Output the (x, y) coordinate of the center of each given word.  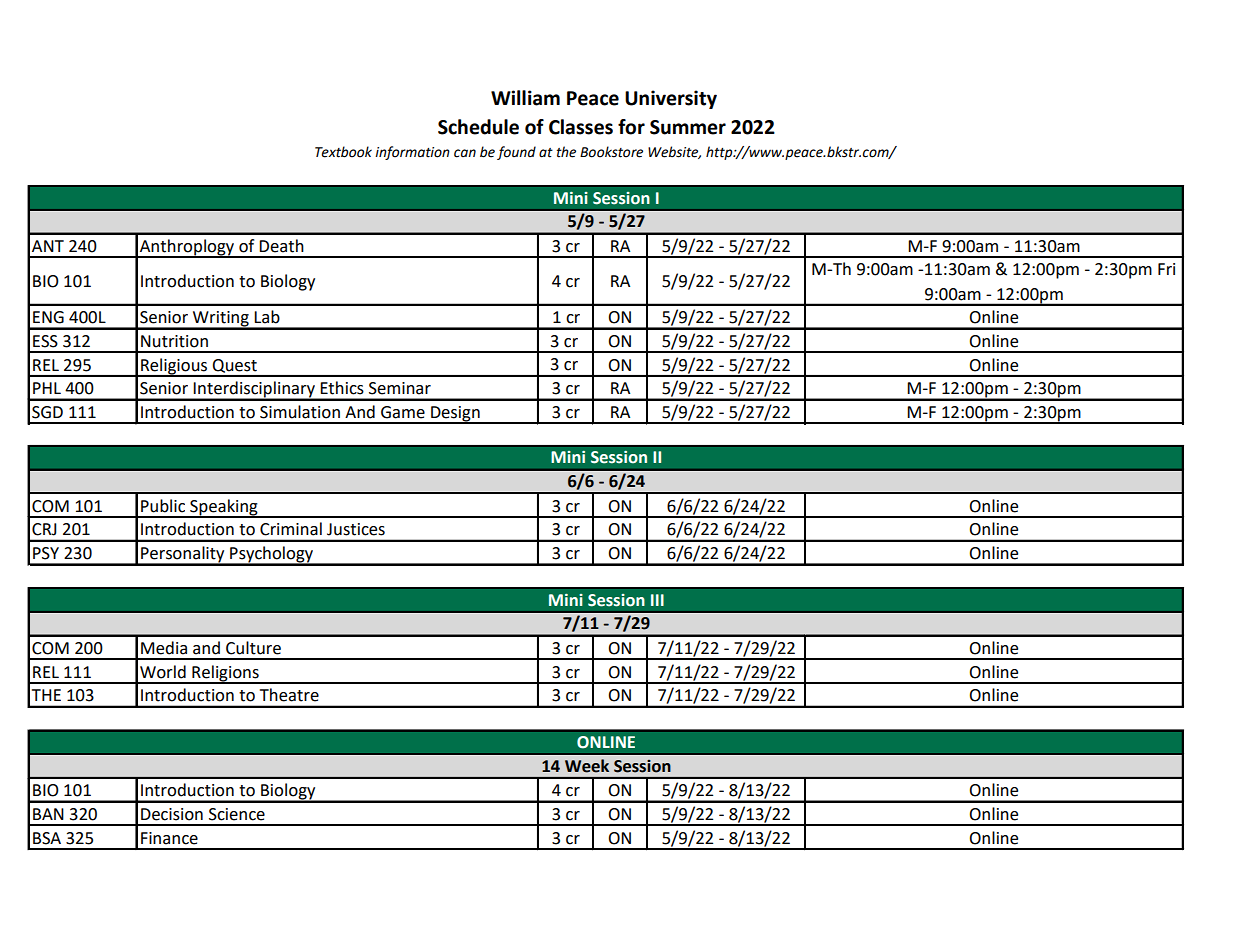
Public (163, 506)
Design (455, 415)
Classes (581, 127)
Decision (172, 814)
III (657, 600)
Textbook (343, 152)
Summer (688, 127)
